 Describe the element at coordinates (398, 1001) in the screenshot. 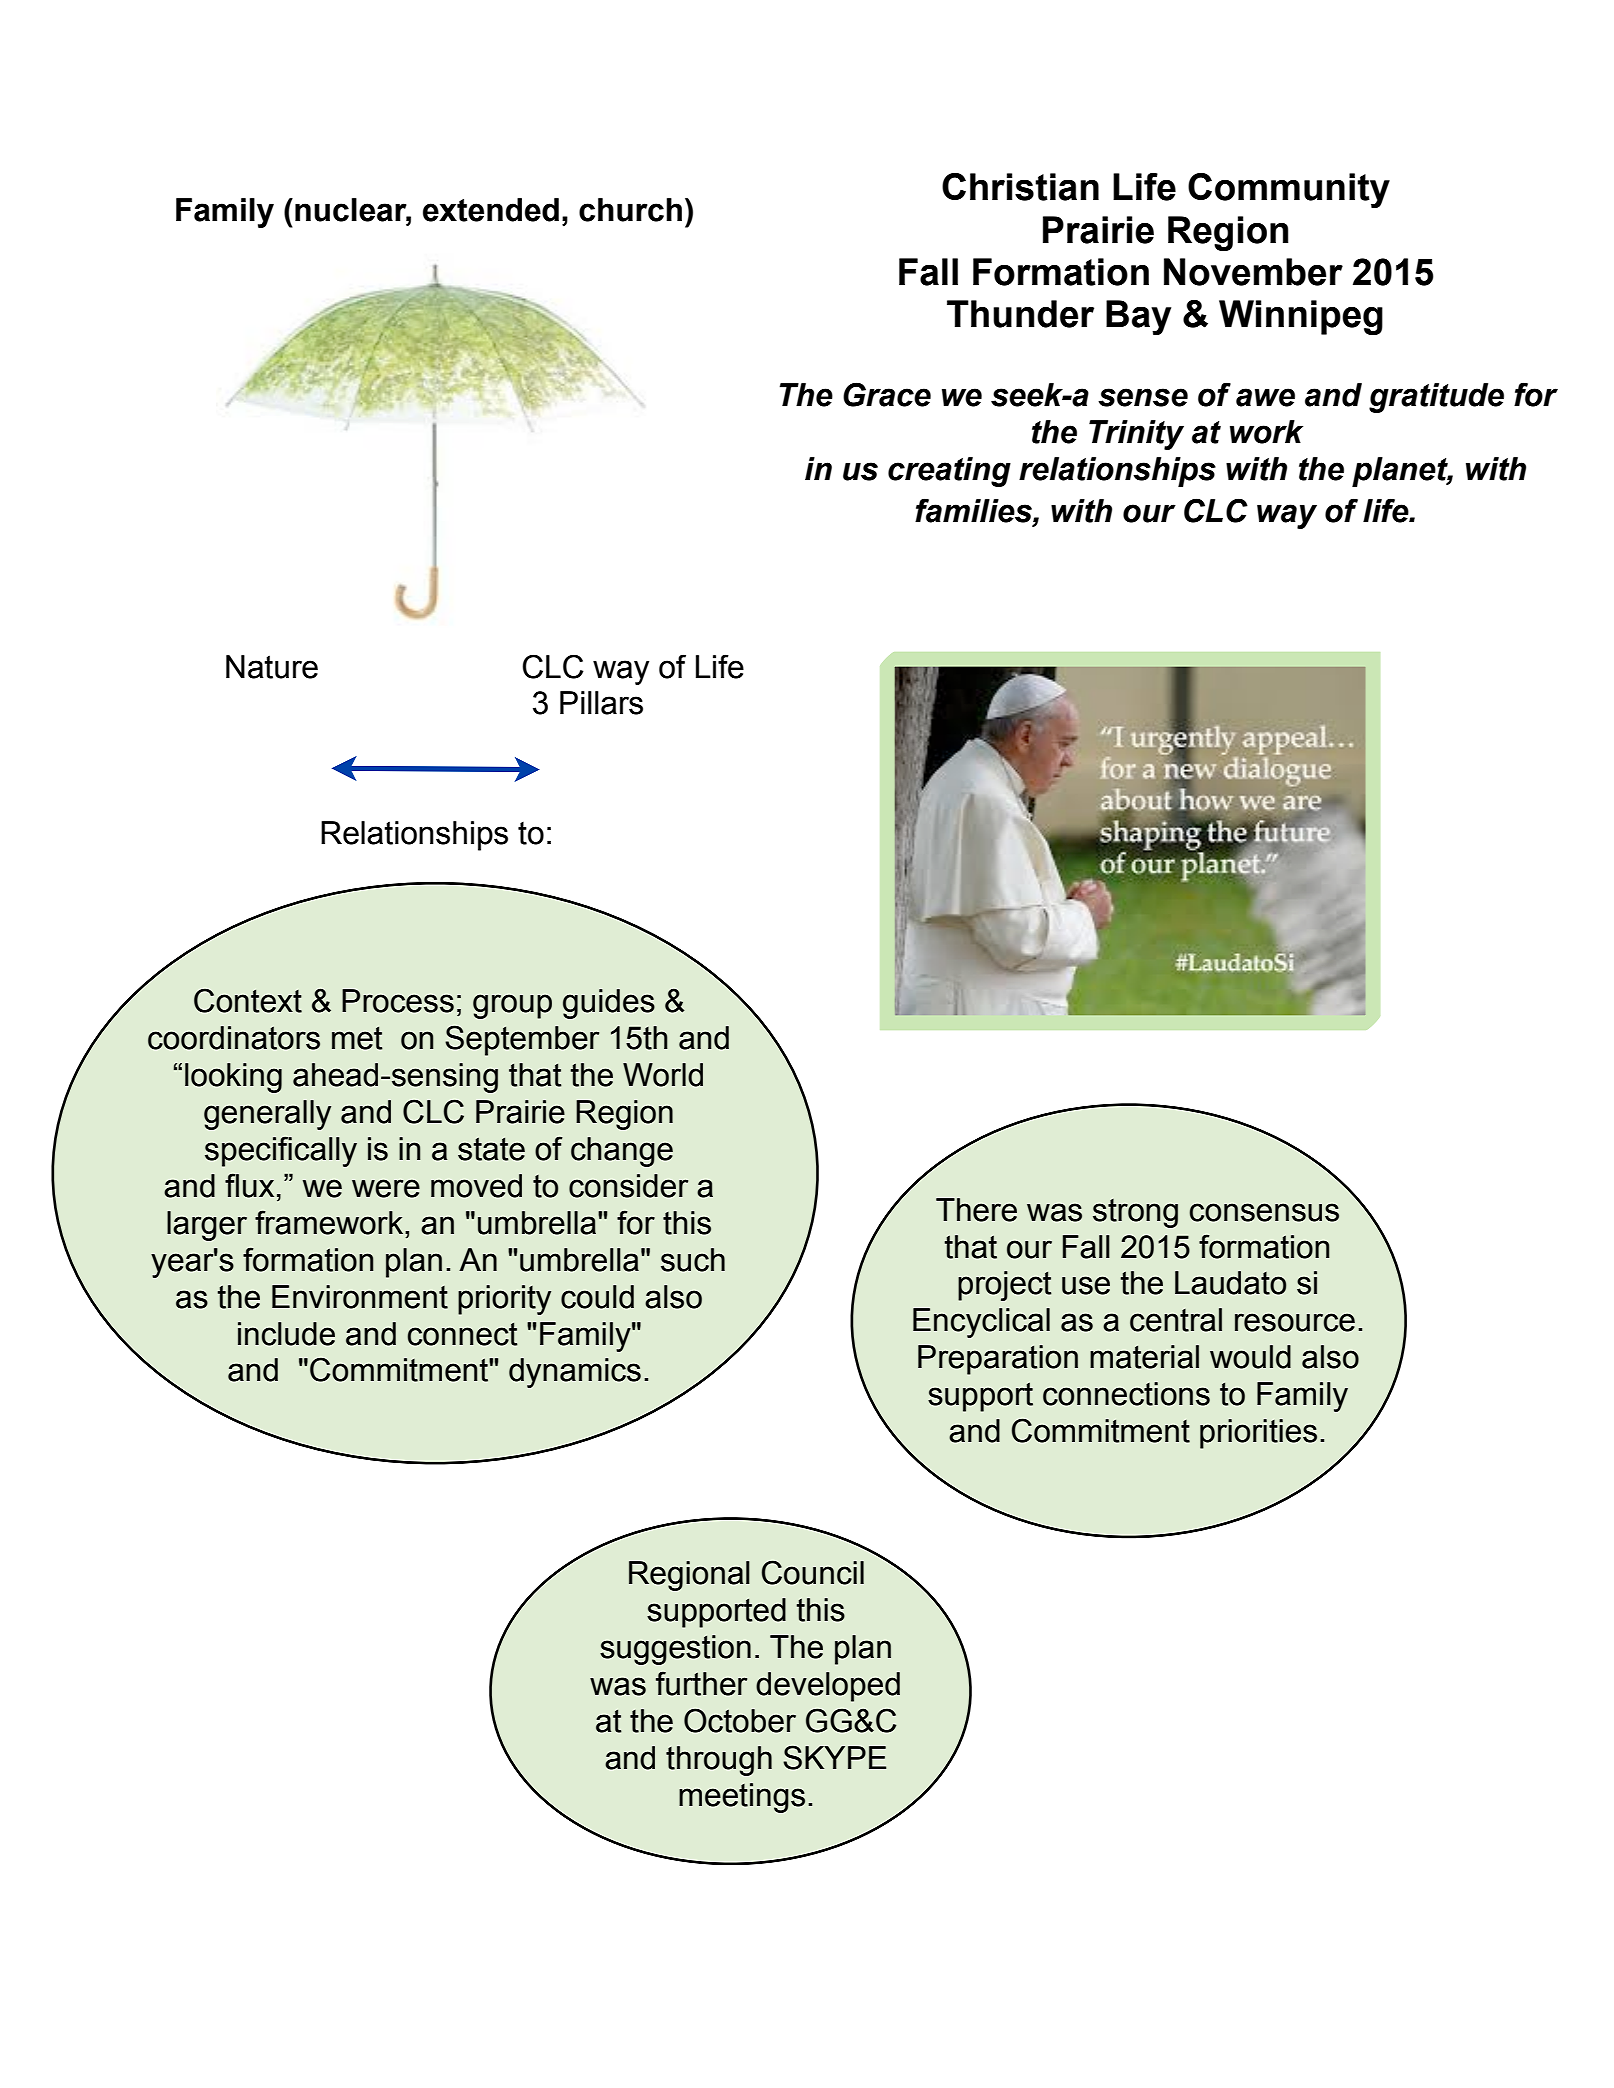

I see `Process` at that location.
